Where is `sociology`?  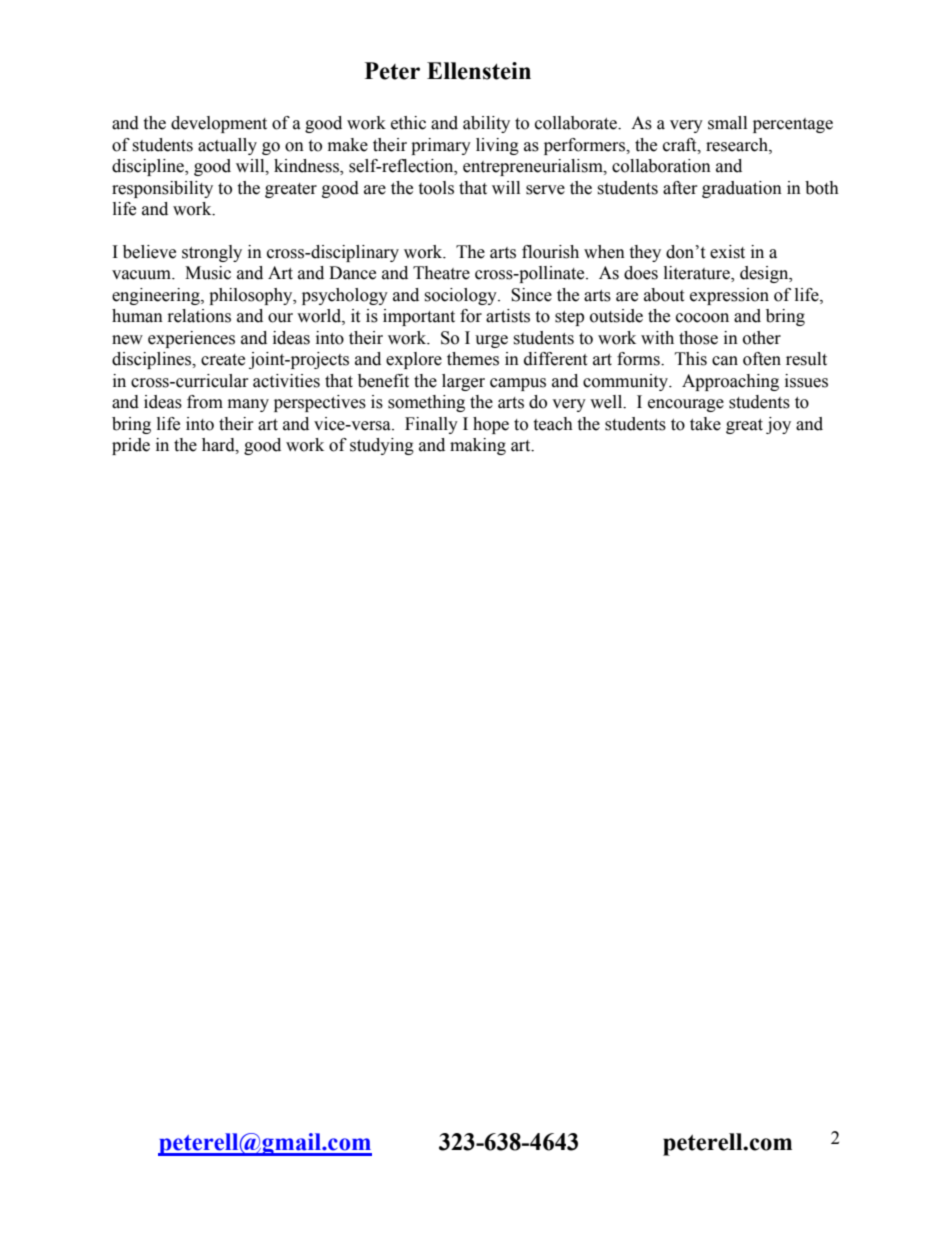
sociology is located at coordinates (461, 296).
